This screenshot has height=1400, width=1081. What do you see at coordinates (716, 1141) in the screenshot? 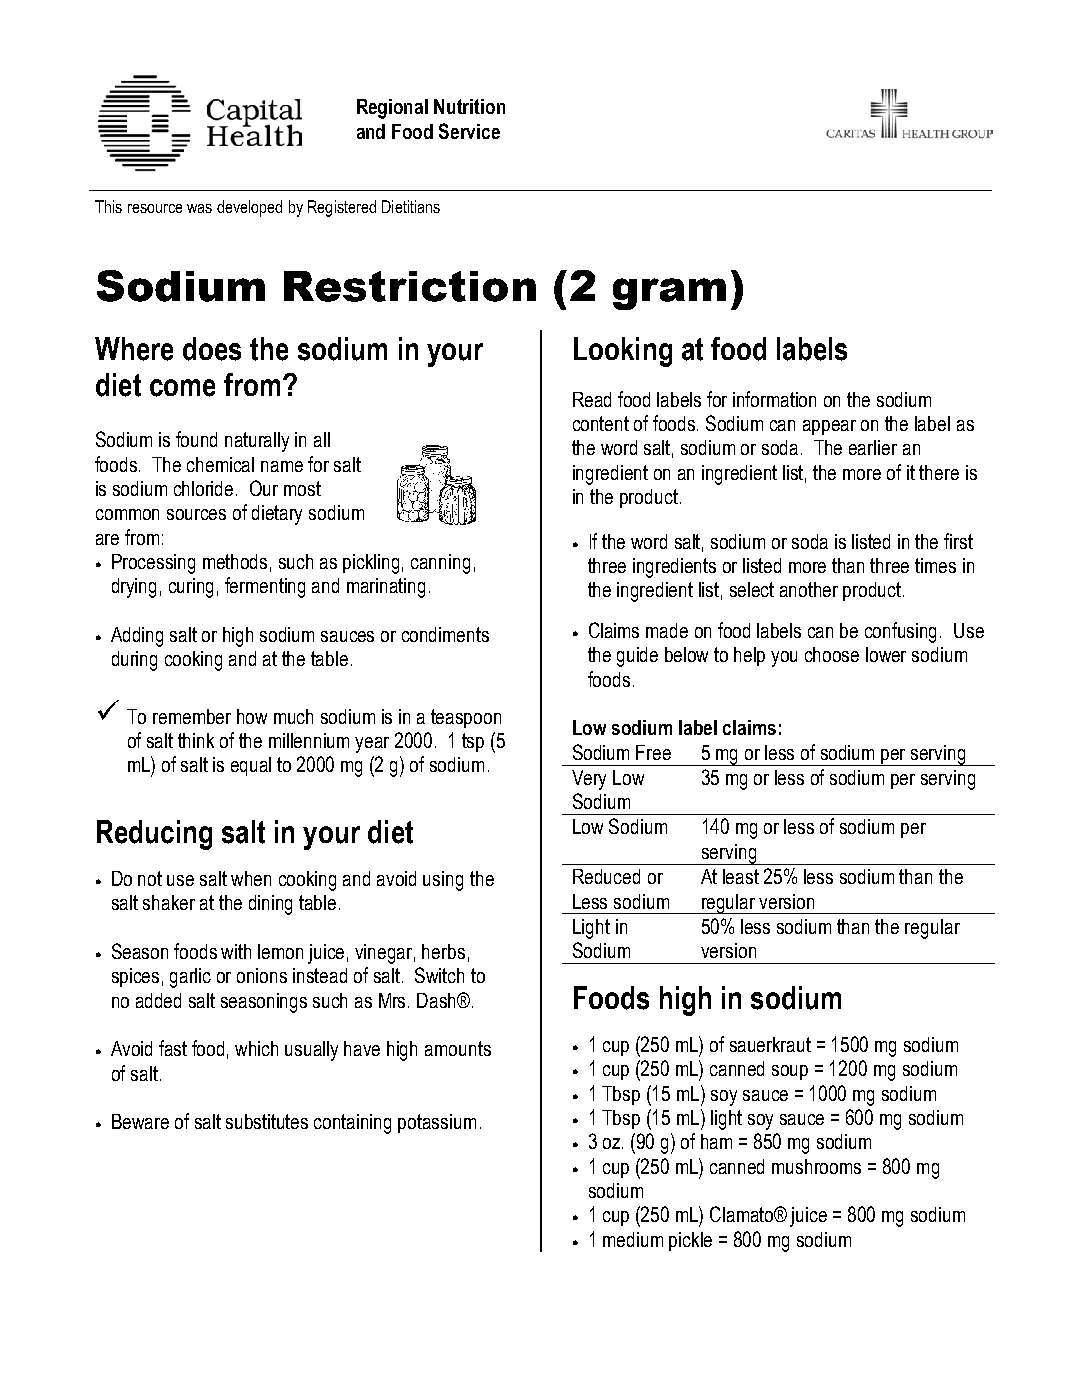
I see `ham` at bounding box center [716, 1141].
